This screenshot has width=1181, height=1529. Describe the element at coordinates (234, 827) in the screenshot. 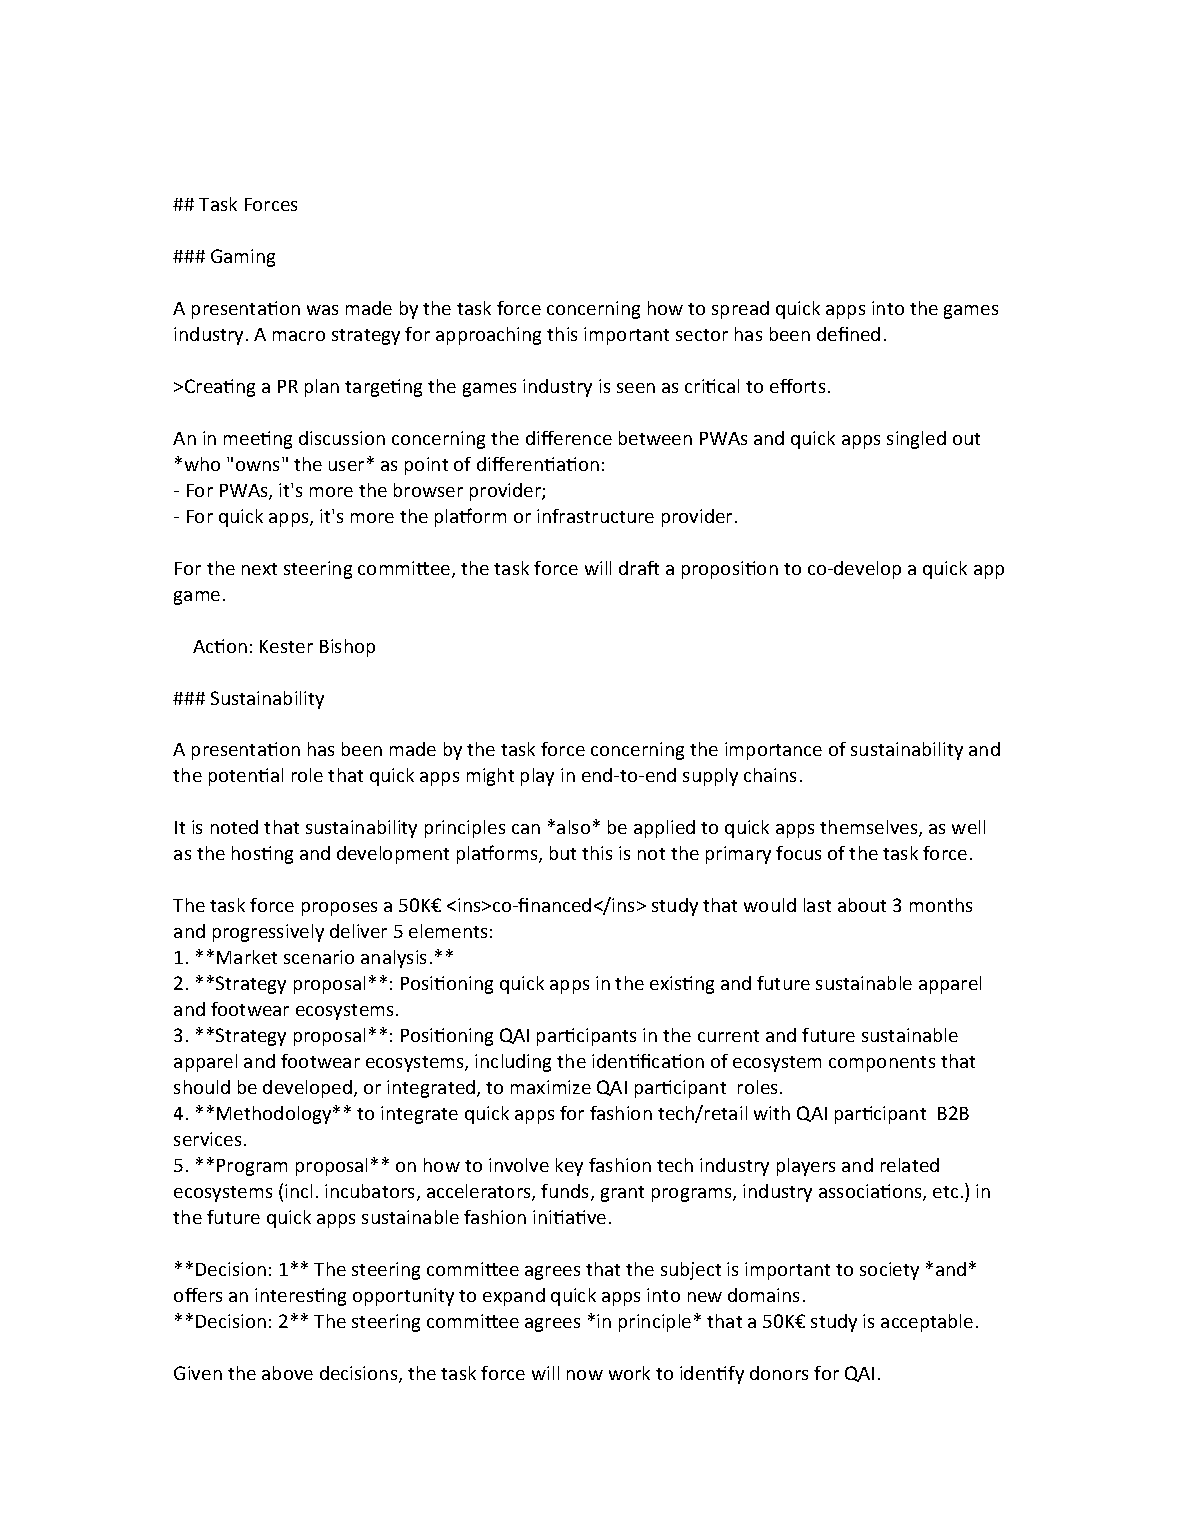

I see `noted` at that location.
